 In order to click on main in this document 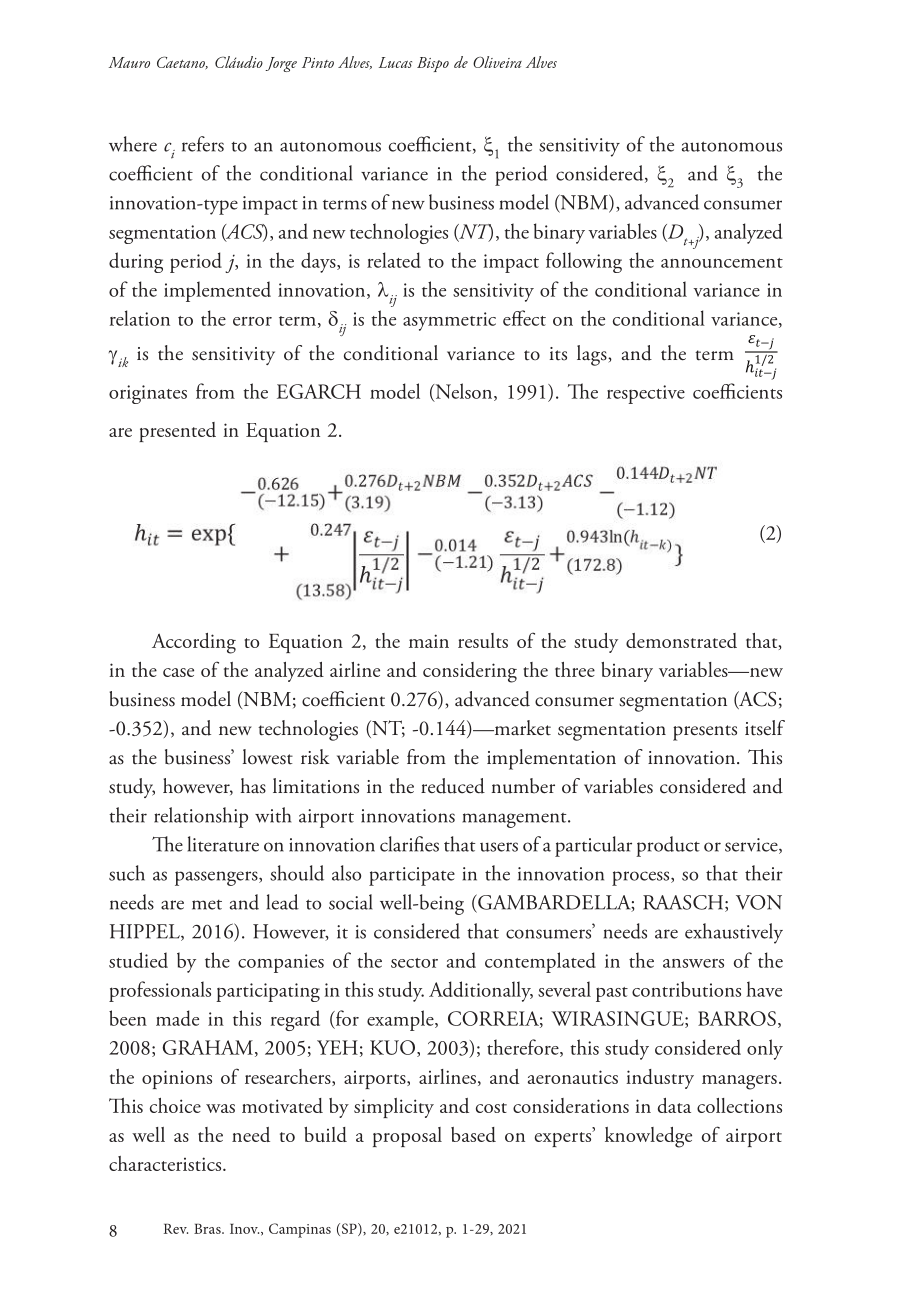, I will do `click(429, 641)`.
